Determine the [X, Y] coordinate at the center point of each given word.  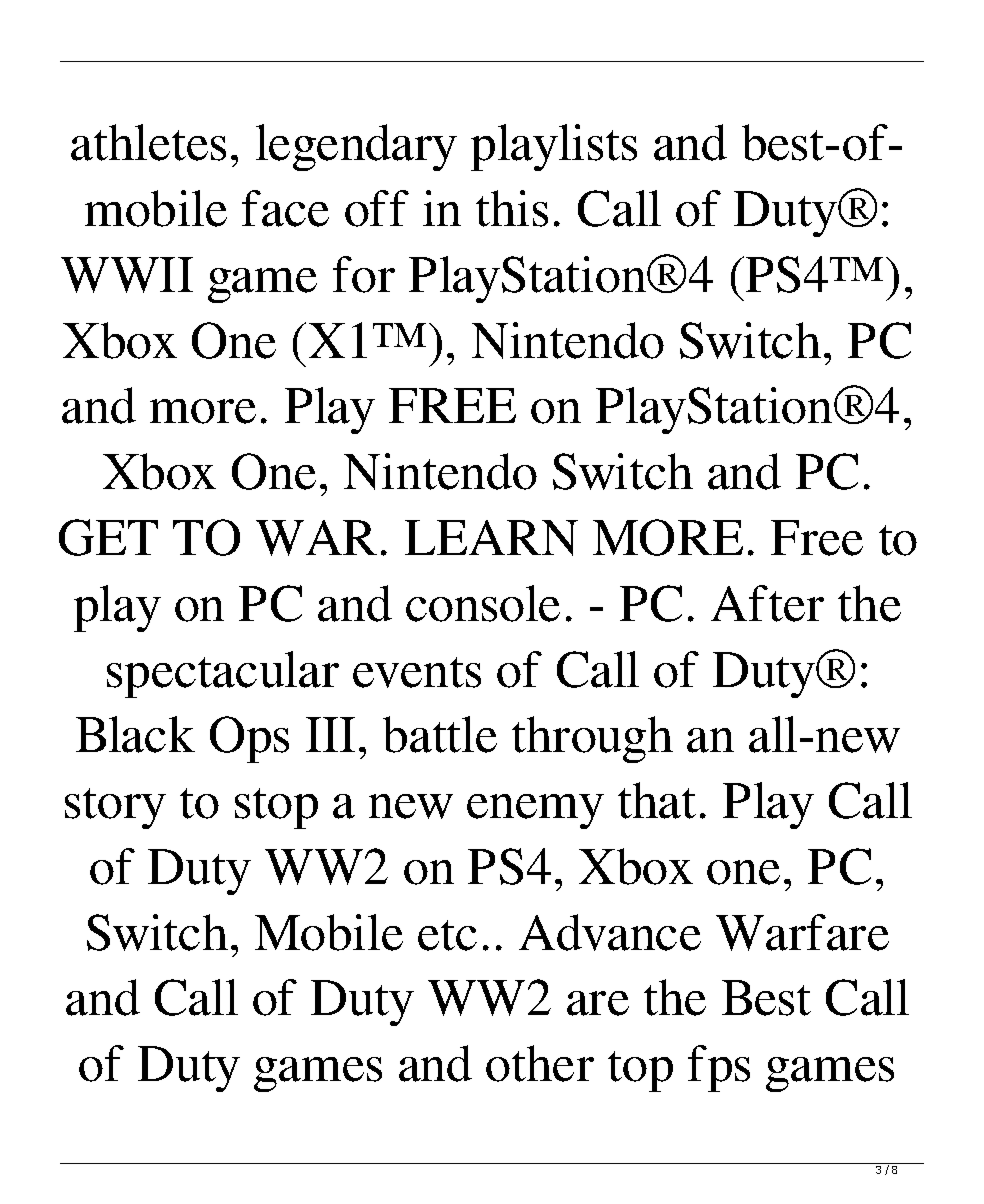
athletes [148, 142]
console [483, 603]
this [512, 208]
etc [447, 935]
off [377, 208]
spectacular [223, 674]
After [767, 603]
